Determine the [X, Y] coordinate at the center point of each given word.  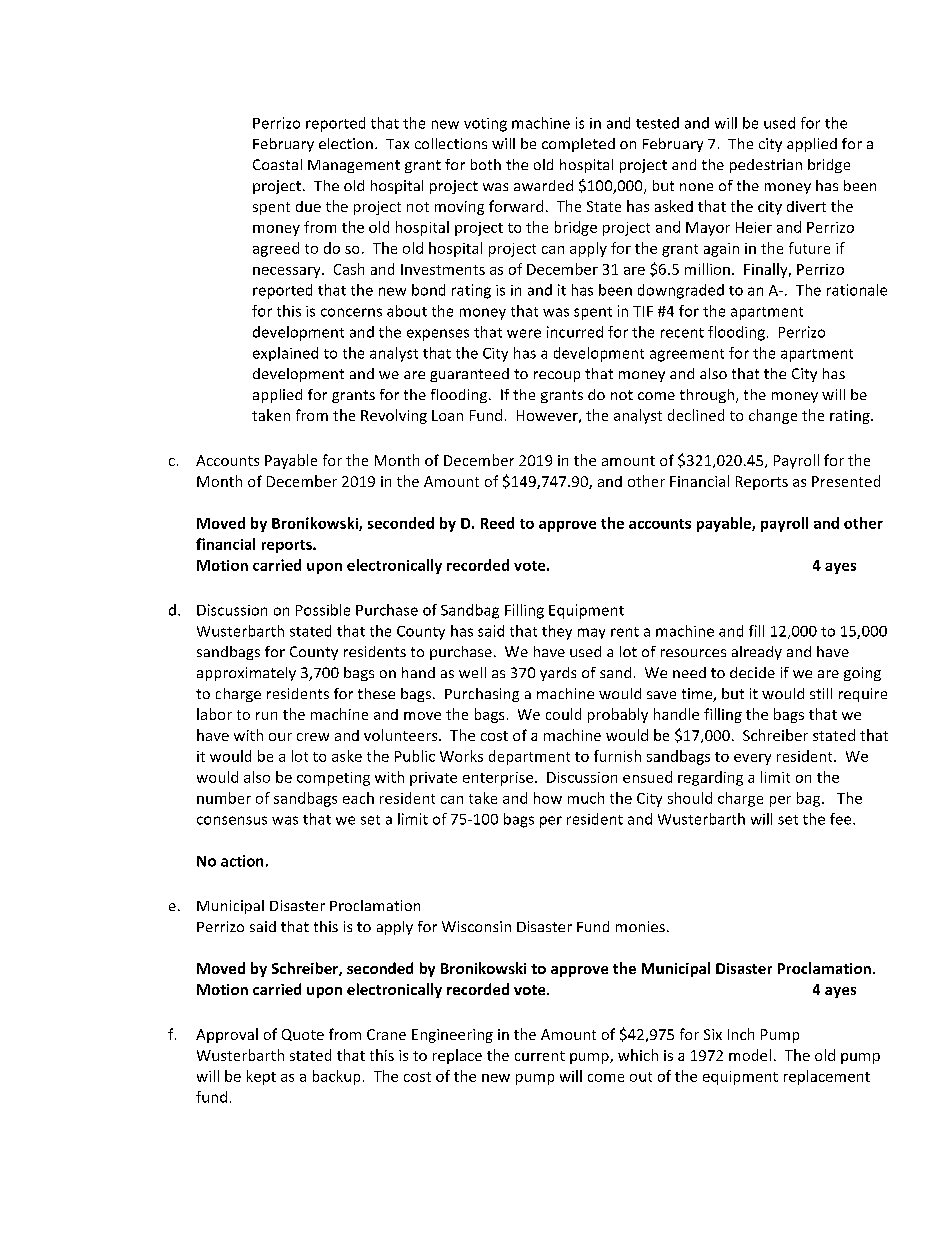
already [757, 653]
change [773, 416]
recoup [557, 376]
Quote [303, 1035]
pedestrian [766, 166]
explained [285, 354]
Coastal [277, 164]
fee [842, 819]
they [557, 632]
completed [578, 145]
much [586, 798]
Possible [323, 610]
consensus [232, 820]
